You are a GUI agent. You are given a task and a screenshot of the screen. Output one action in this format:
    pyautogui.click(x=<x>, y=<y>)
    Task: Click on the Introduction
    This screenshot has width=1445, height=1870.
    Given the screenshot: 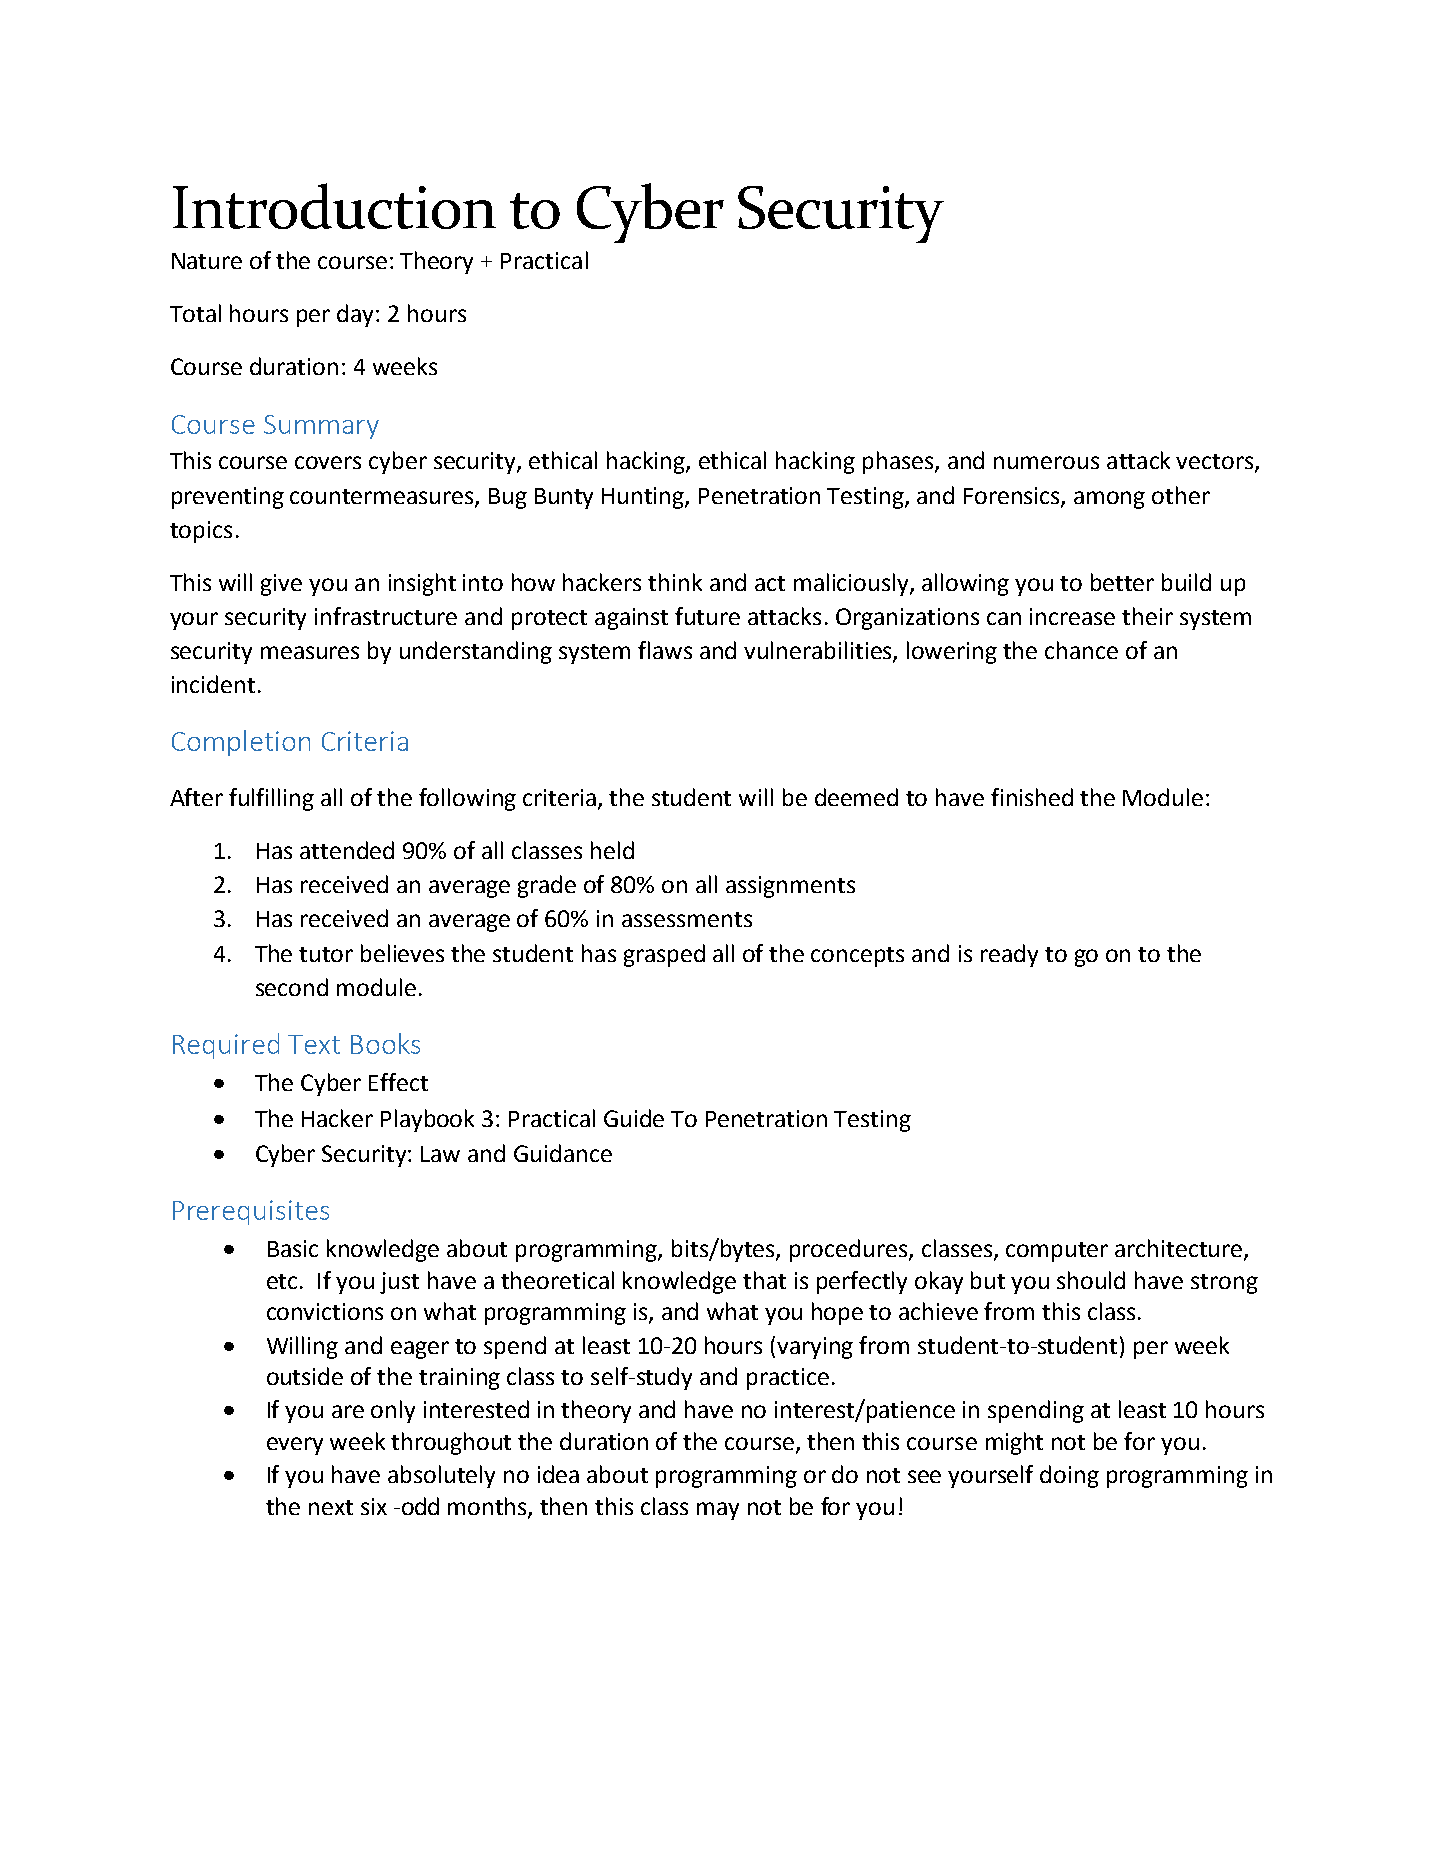 What is the action you would take?
    pyautogui.click(x=334, y=206)
